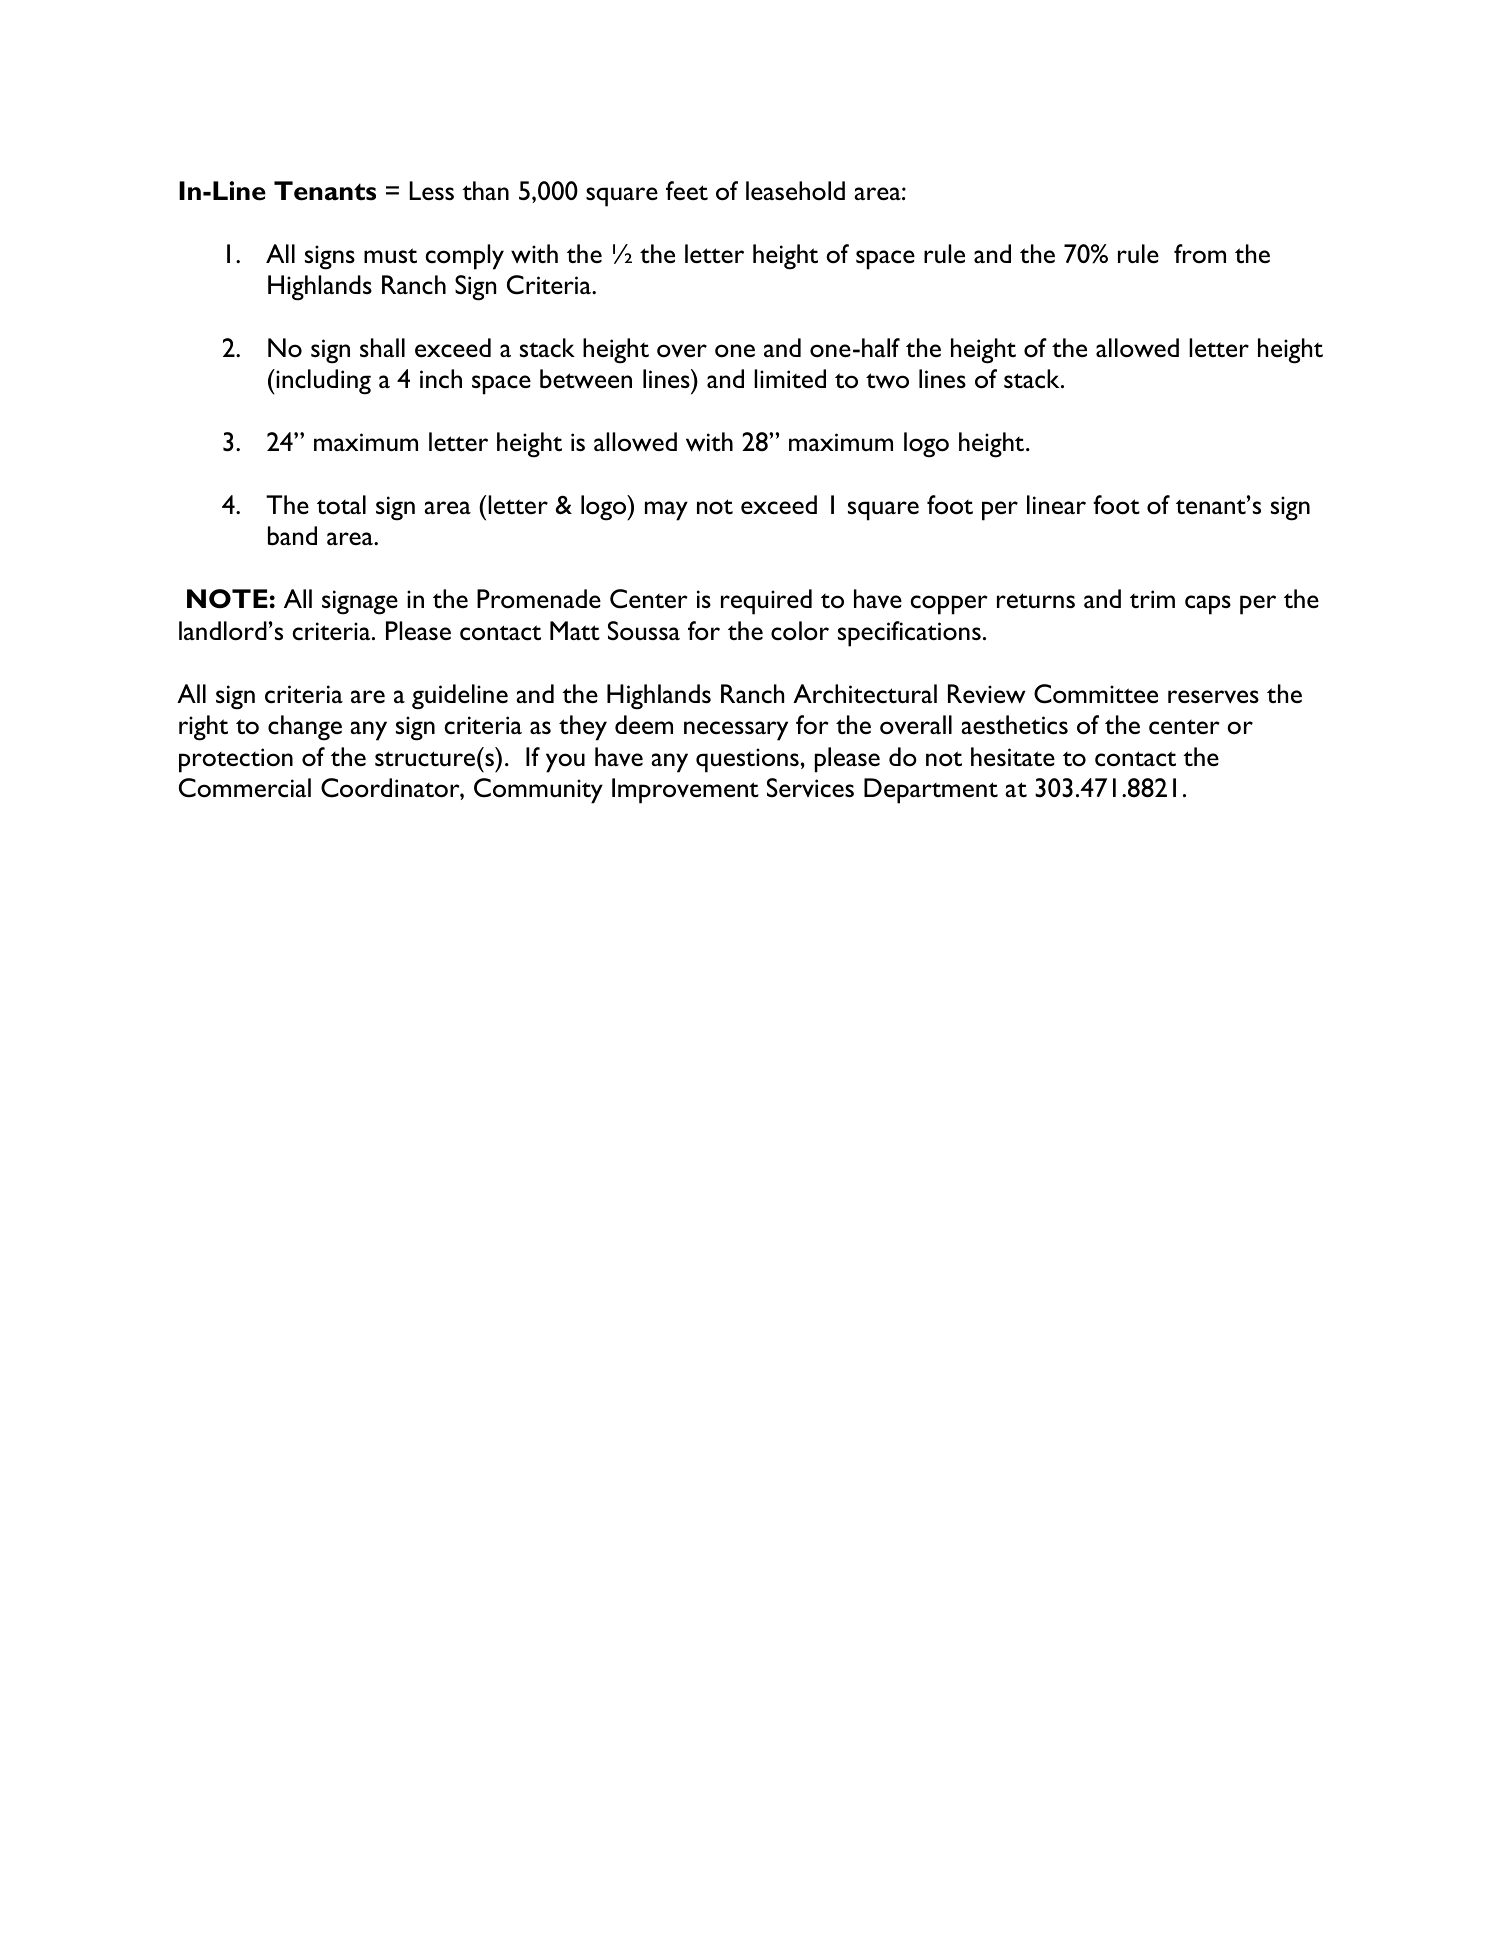  Describe the element at coordinates (887, 381) in the document. I see `two` at that location.
